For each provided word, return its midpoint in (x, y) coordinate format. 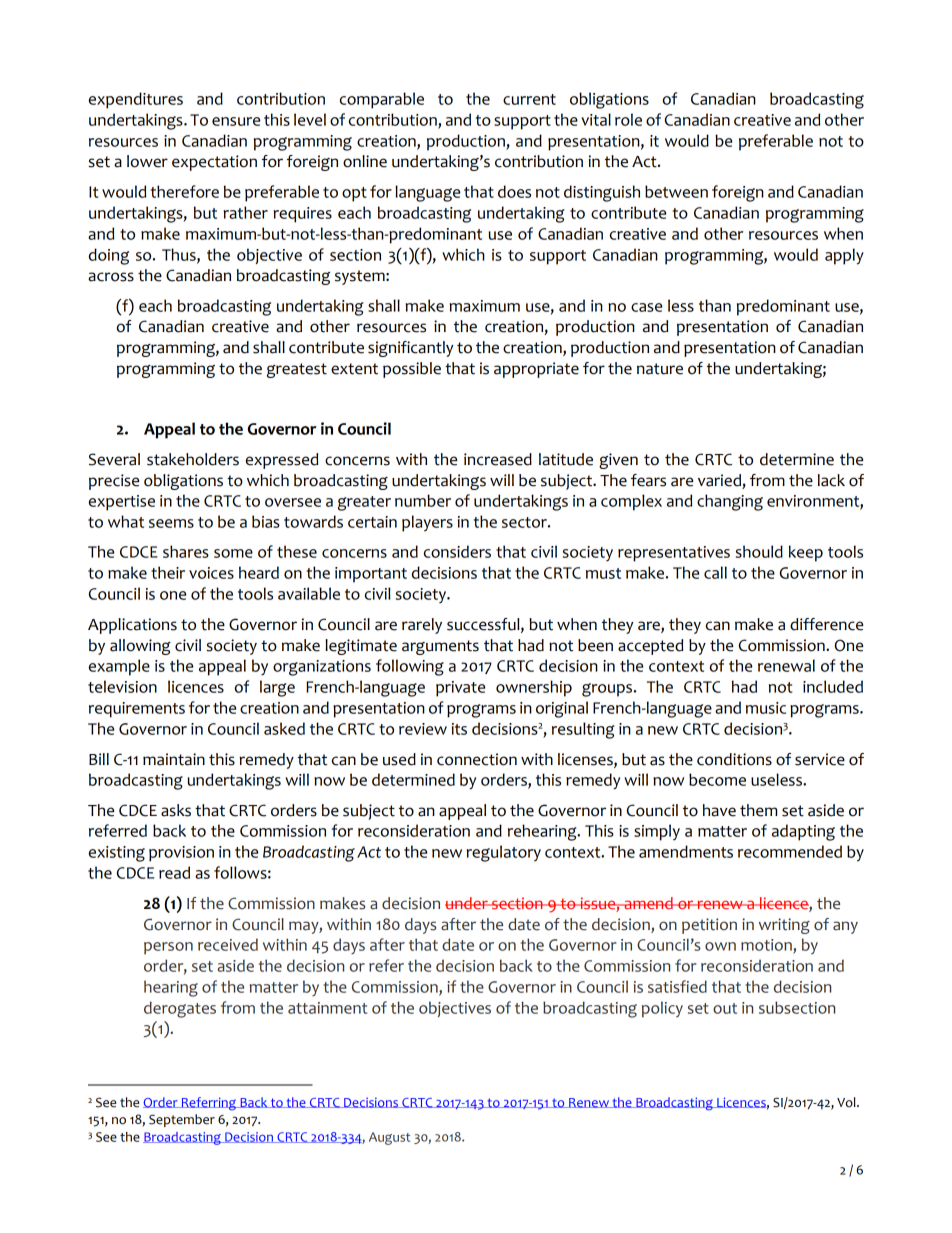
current (529, 99)
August (389, 1138)
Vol (847, 1102)
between (676, 191)
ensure (236, 121)
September (182, 1120)
